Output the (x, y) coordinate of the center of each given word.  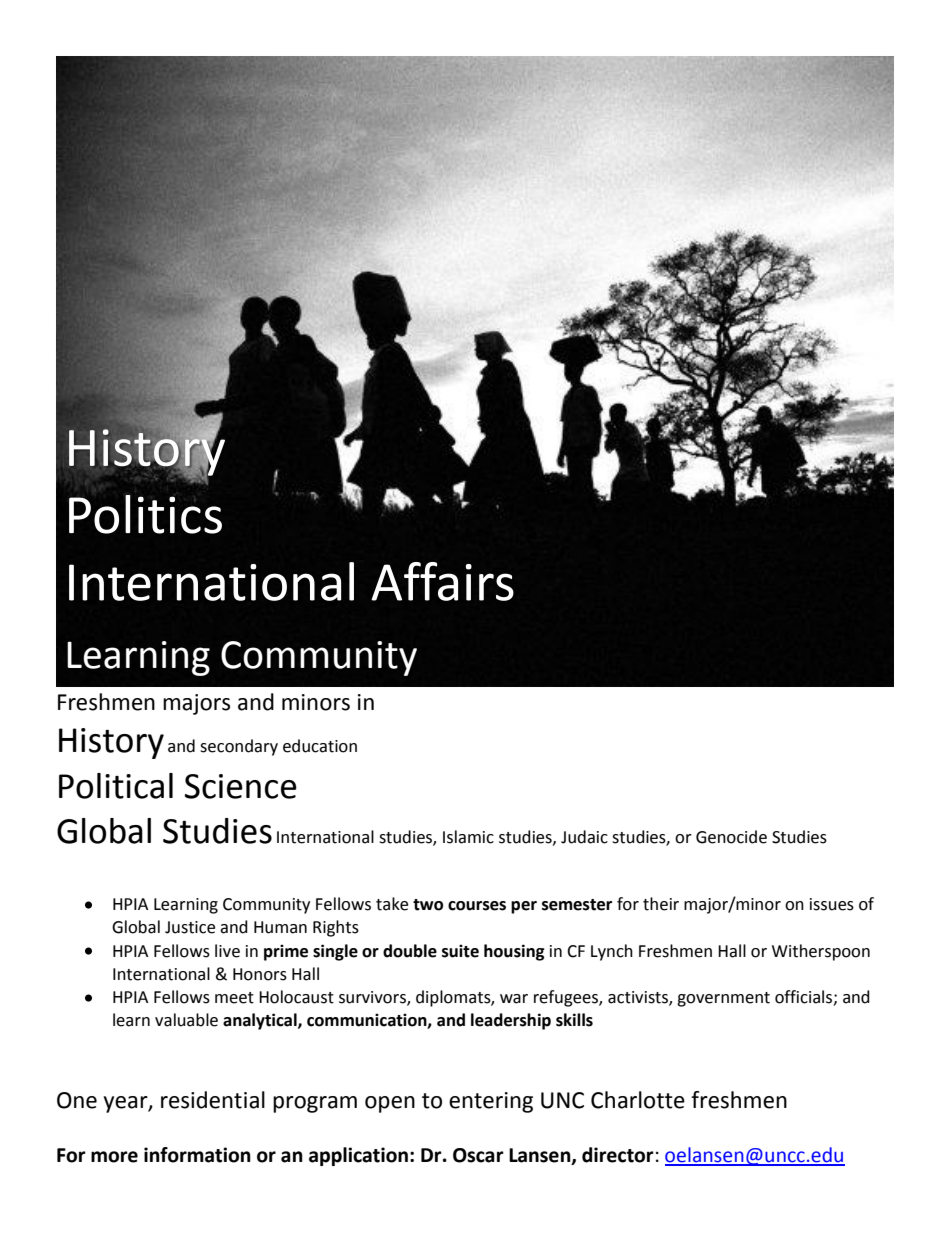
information (197, 1155)
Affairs (442, 581)
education (320, 746)
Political (116, 786)
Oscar (478, 1155)
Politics (145, 514)
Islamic (468, 837)
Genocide (731, 837)
